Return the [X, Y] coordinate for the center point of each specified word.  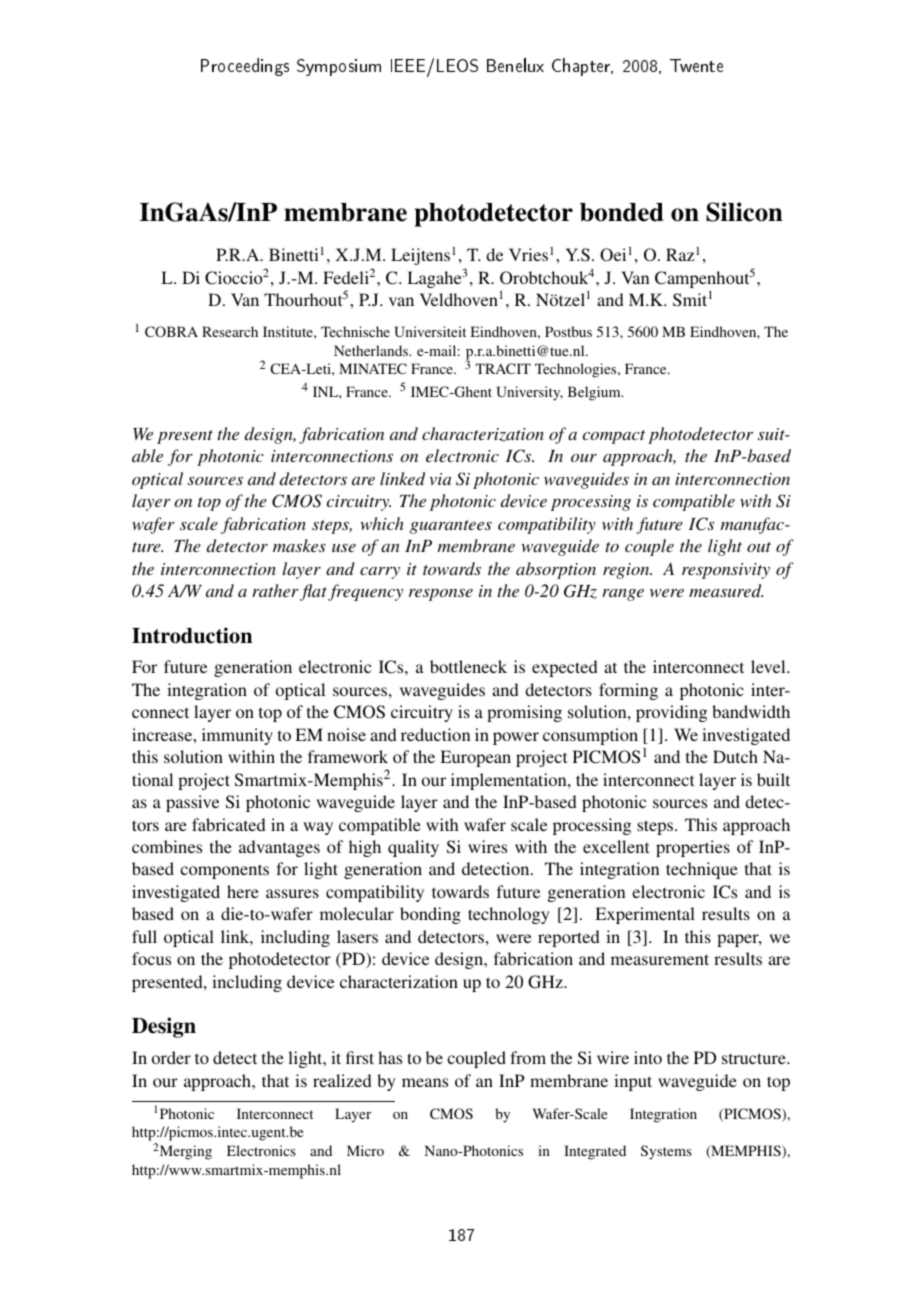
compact [614, 437]
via [440, 479]
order [171, 1057]
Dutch [735, 756]
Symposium [339, 67]
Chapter [582, 67]
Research [230, 331]
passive [192, 803]
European [475, 758]
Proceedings [245, 67]
